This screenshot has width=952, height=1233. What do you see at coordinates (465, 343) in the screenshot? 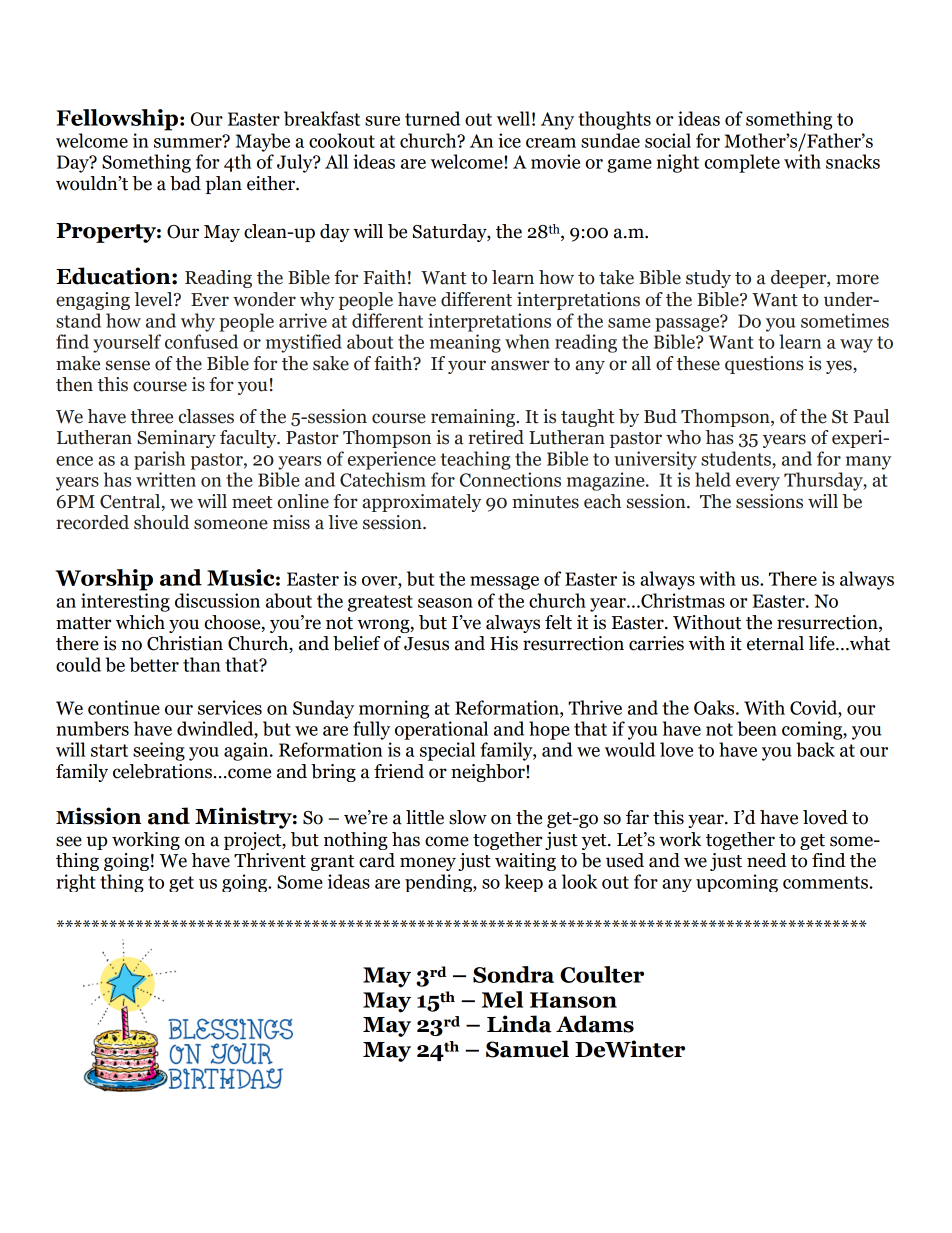
I see `meaning` at bounding box center [465, 343].
